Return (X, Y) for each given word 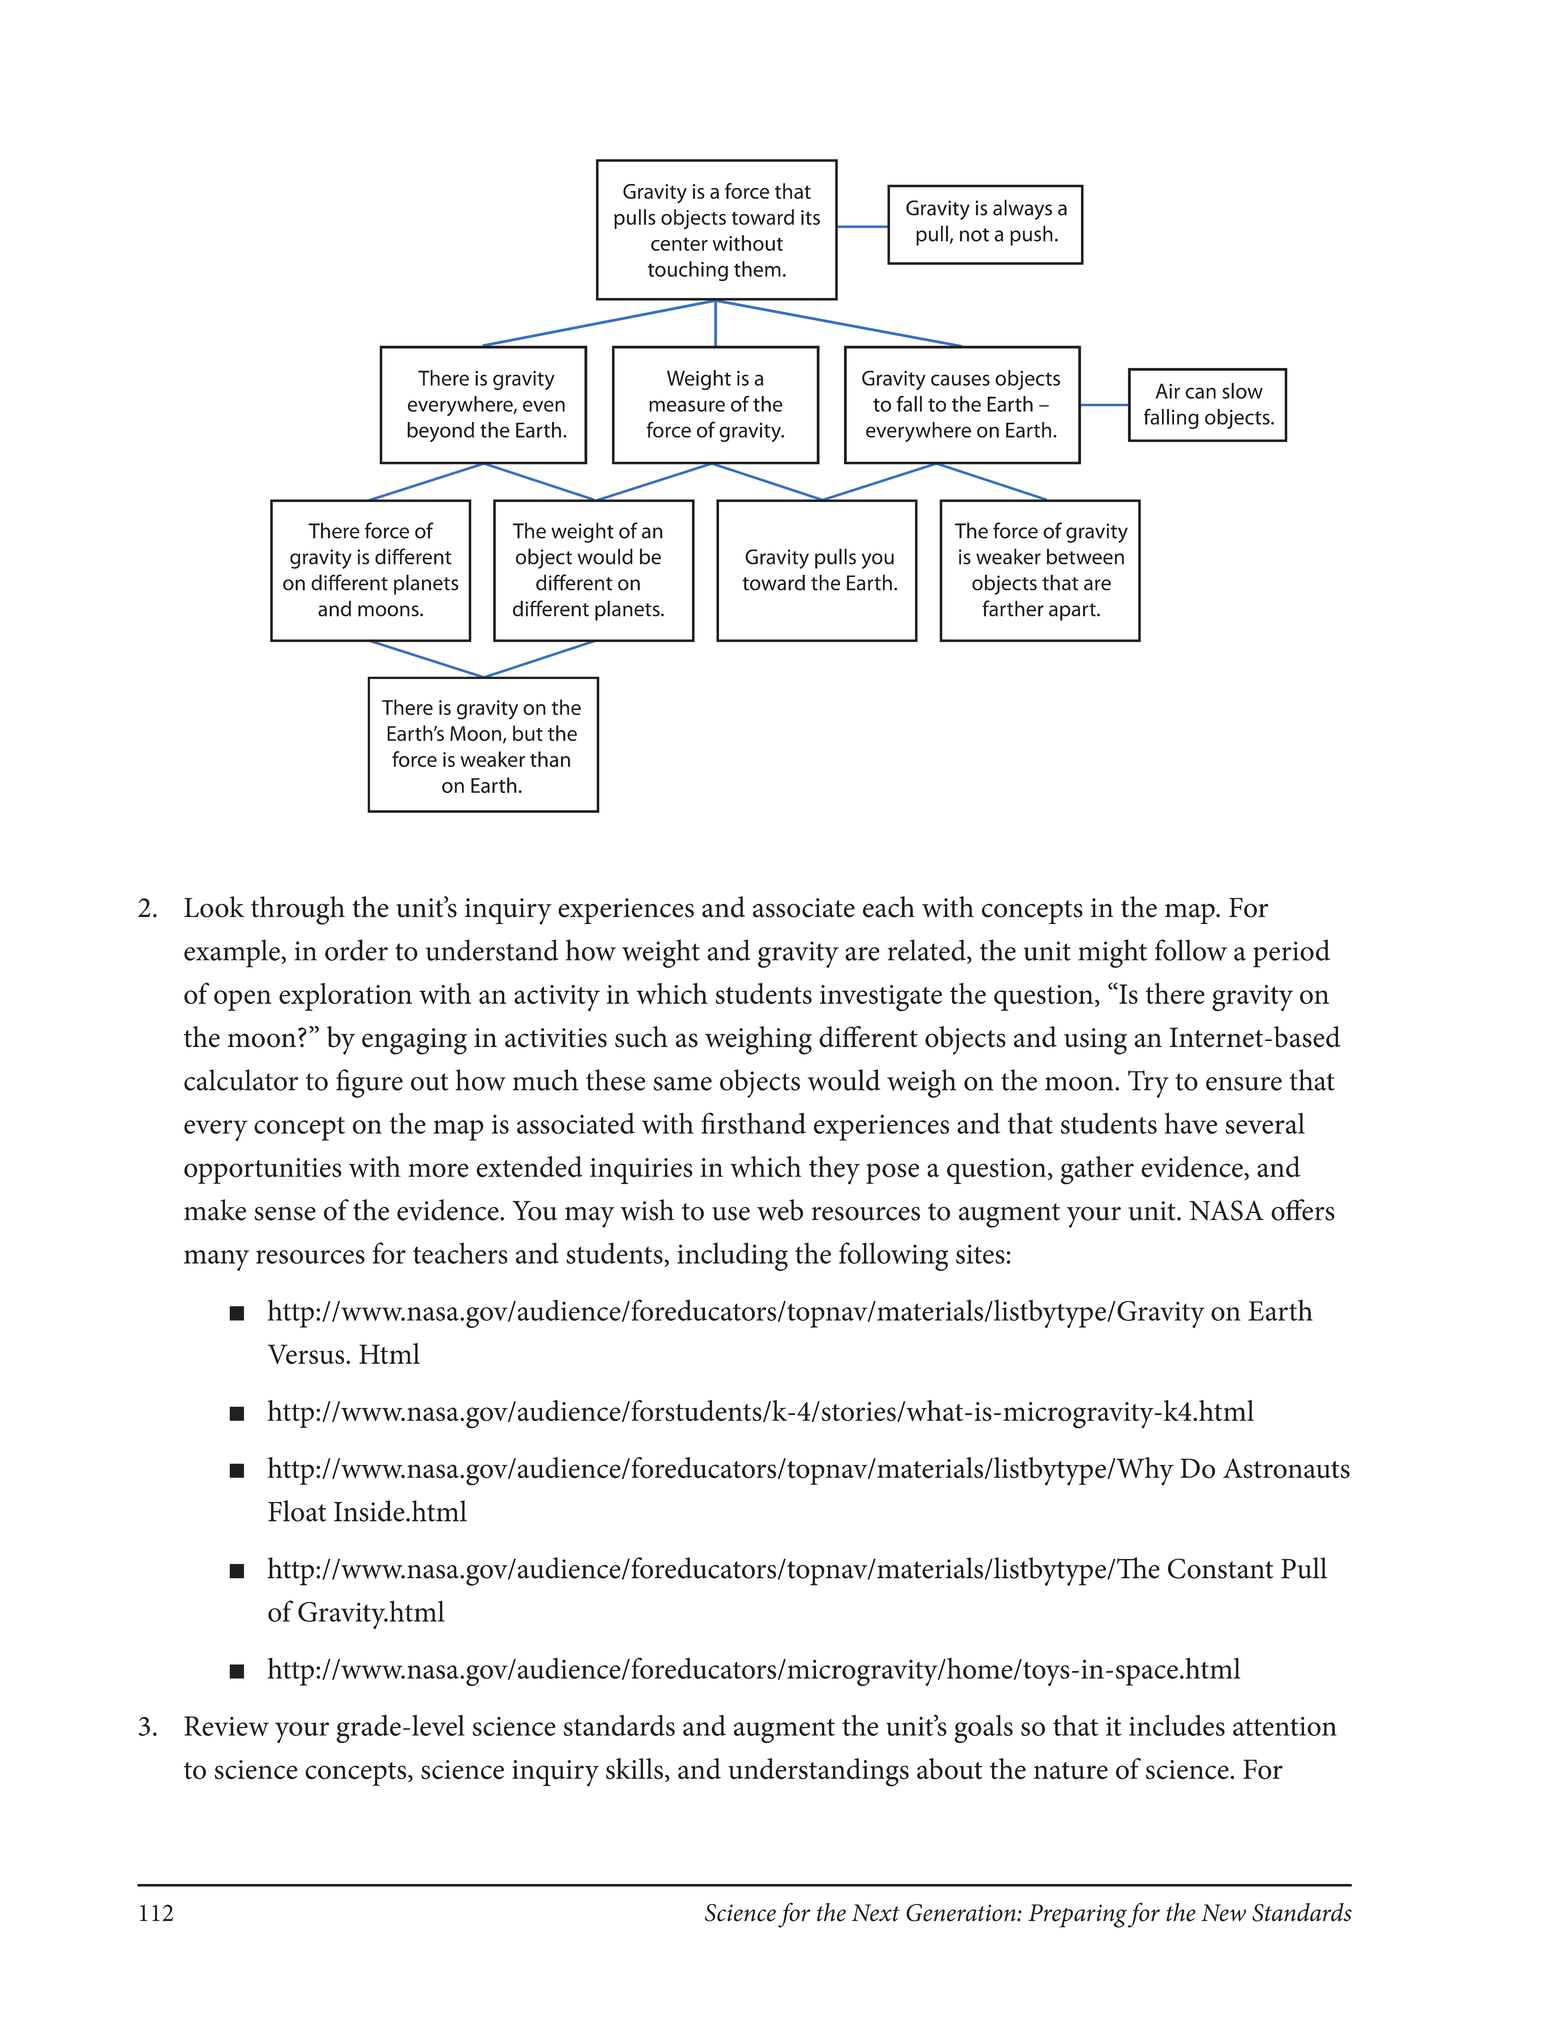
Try (1148, 1084)
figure (369, 1083)
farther (1013, 608)
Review (226, 1726)
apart (1073, 612)
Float (297, 1511)
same (682, 1084)
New (1223, 1913)
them (757, 269)
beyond (440, 432)
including (732, 1256)
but (528, 733)
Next (876, 1913)
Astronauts (1286, 1468)
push (1031, 235)
